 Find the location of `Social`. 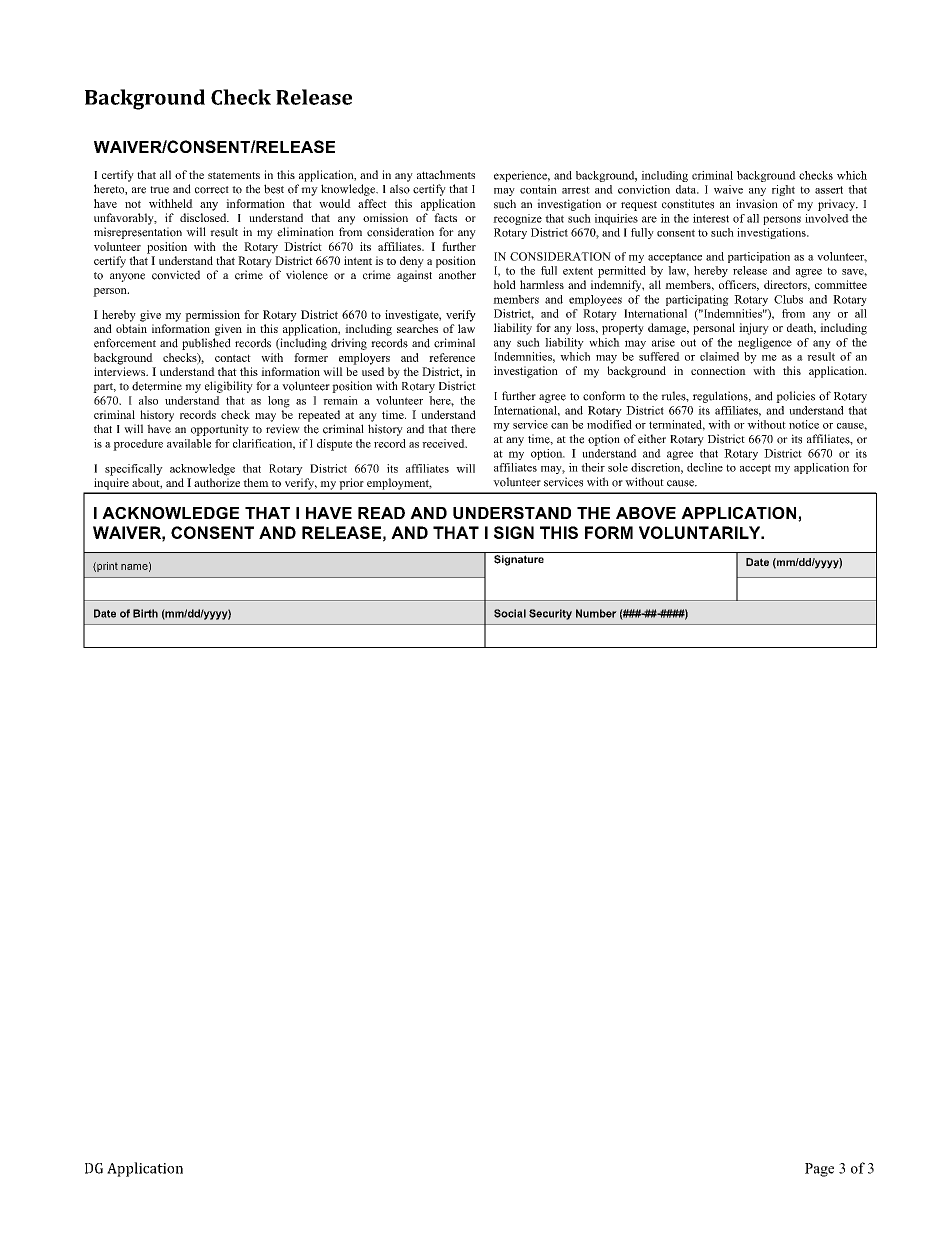

Social is located at coordinates (510, 613).
